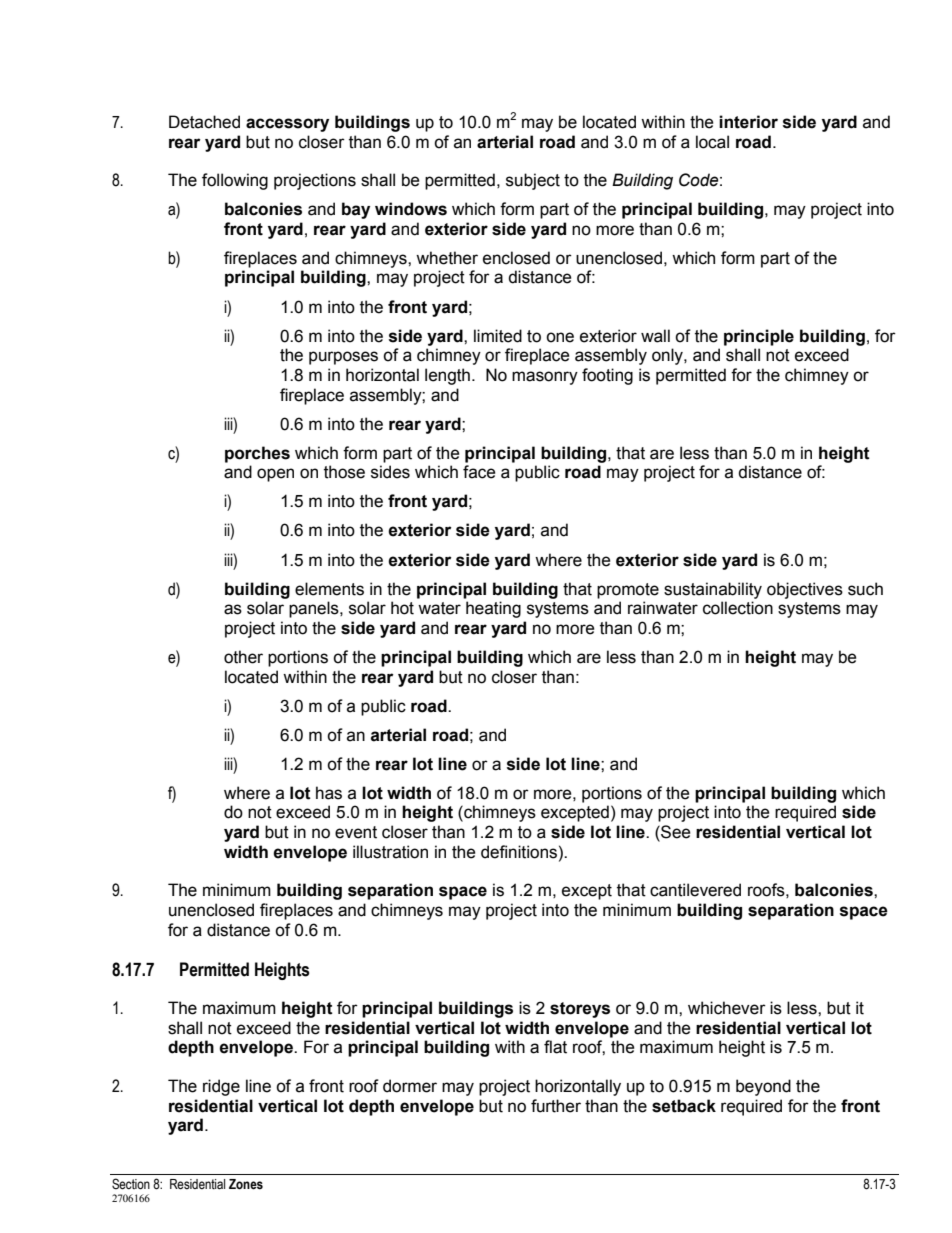 This image has width=952, height=1233. What do you see at coordinates (556, 1106) in the image?
I see `further` at bounding box center [556, 1106].
